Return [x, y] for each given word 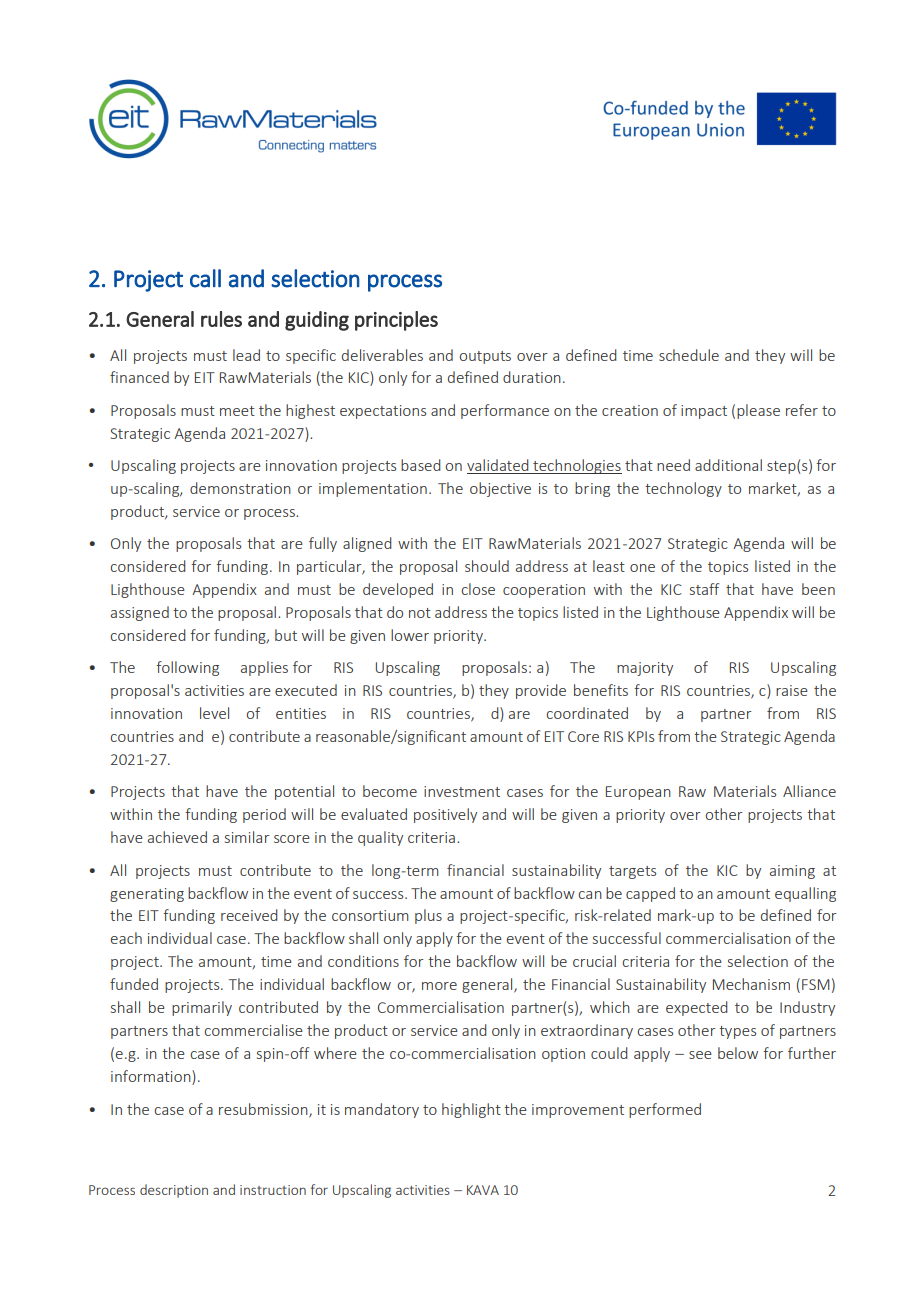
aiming [792, 872]
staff [704, 589]
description [174, 1191]
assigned [140, 613]
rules [221, 319]
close [478, 589]
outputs [485, 357]
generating [147, 895]
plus [428, 916]
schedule [689, 355]
